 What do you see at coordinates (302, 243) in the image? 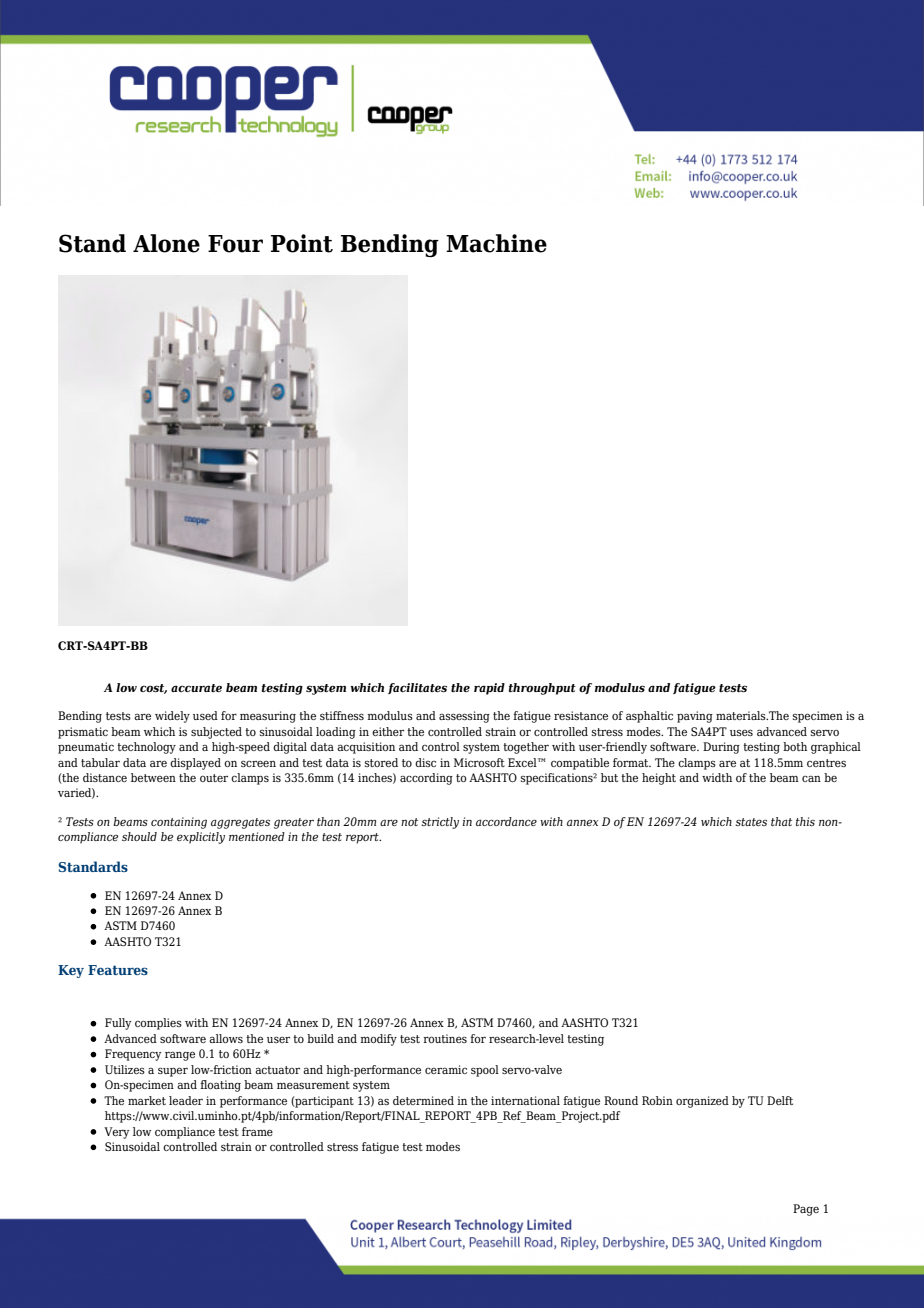
I see `Point` at bounding box center [302, 243].
